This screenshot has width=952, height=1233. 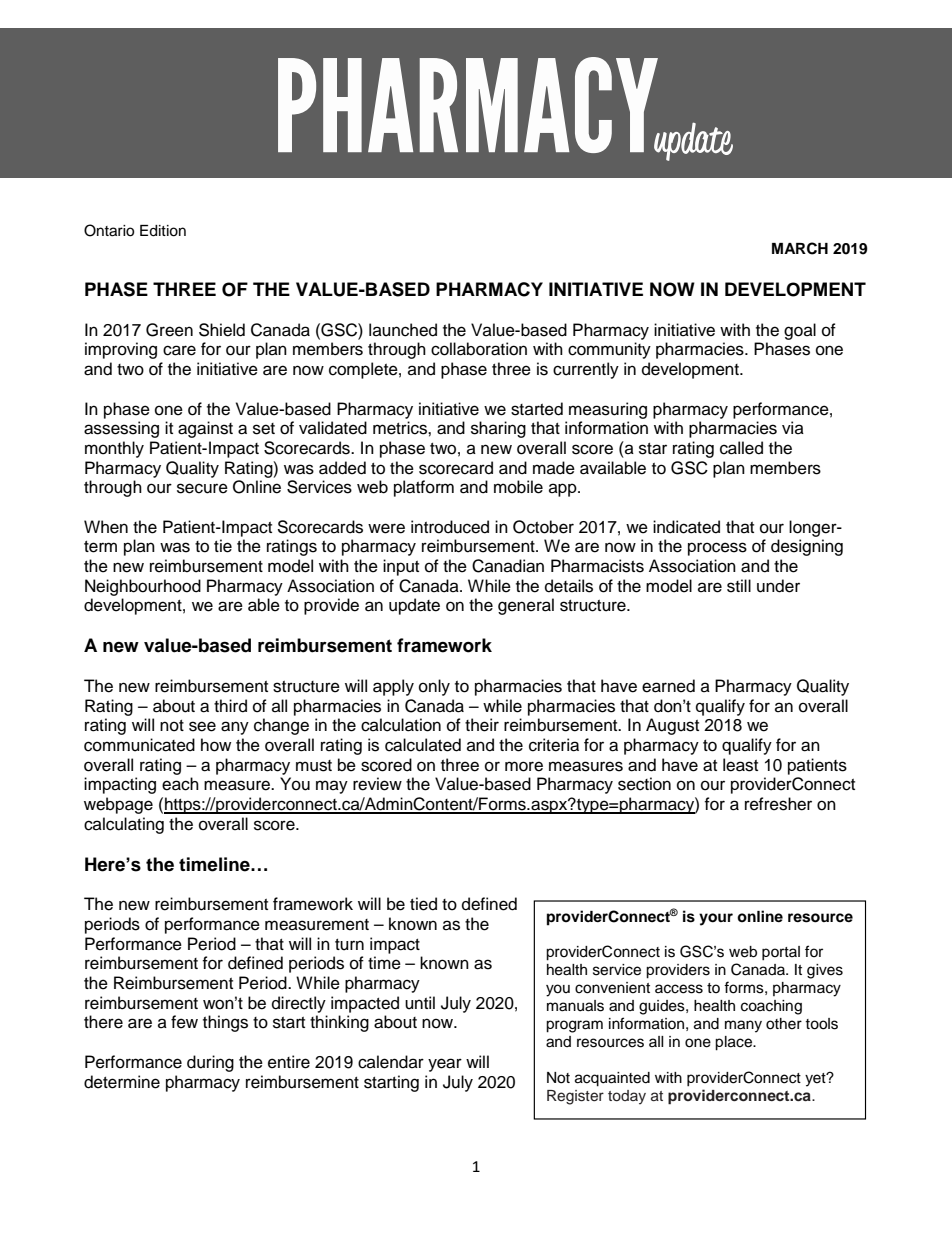 I want to click on MARCH, so click(x=800, y=248).
